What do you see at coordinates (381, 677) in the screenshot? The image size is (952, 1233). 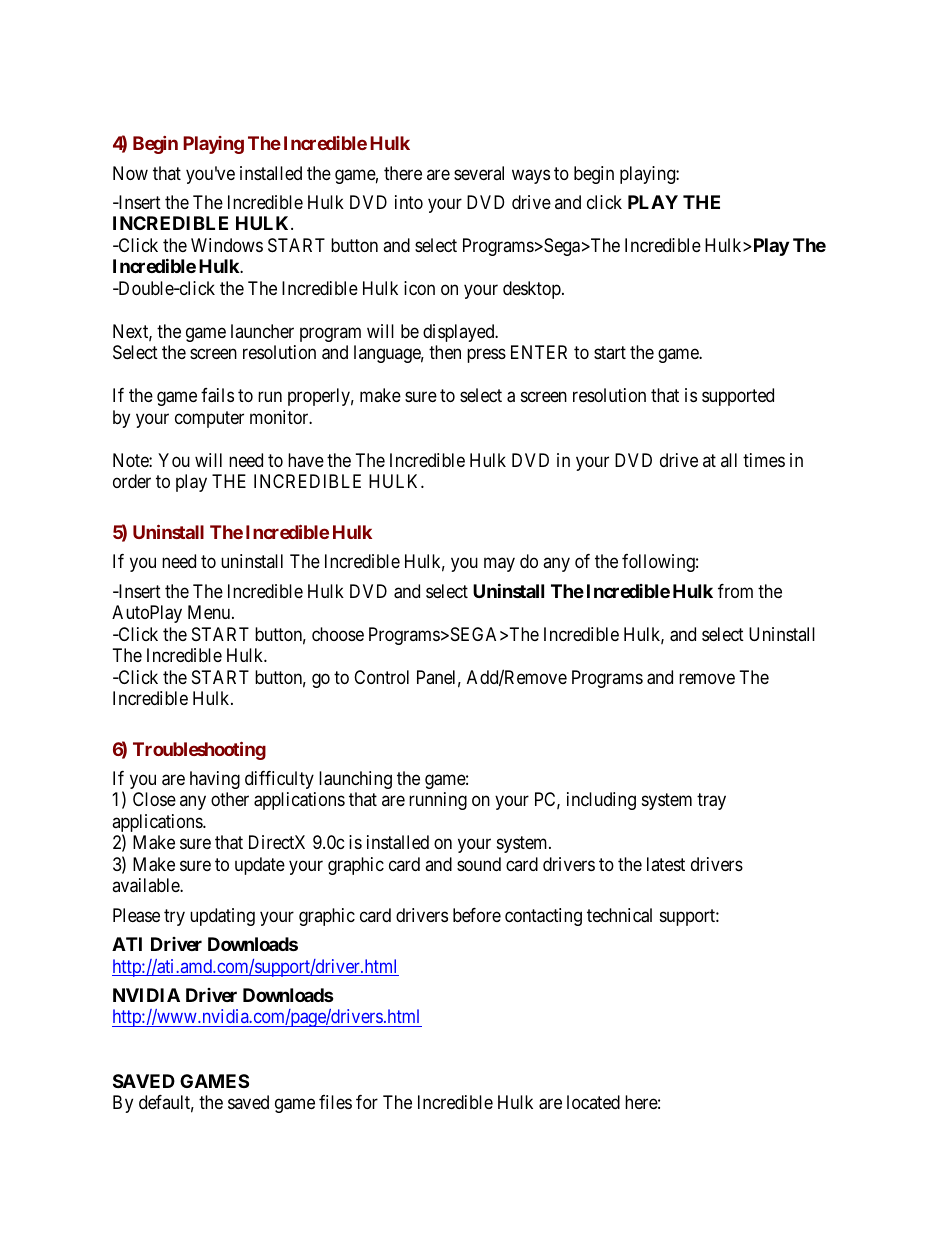 I see `Control` at bounding box center [381, 677].
